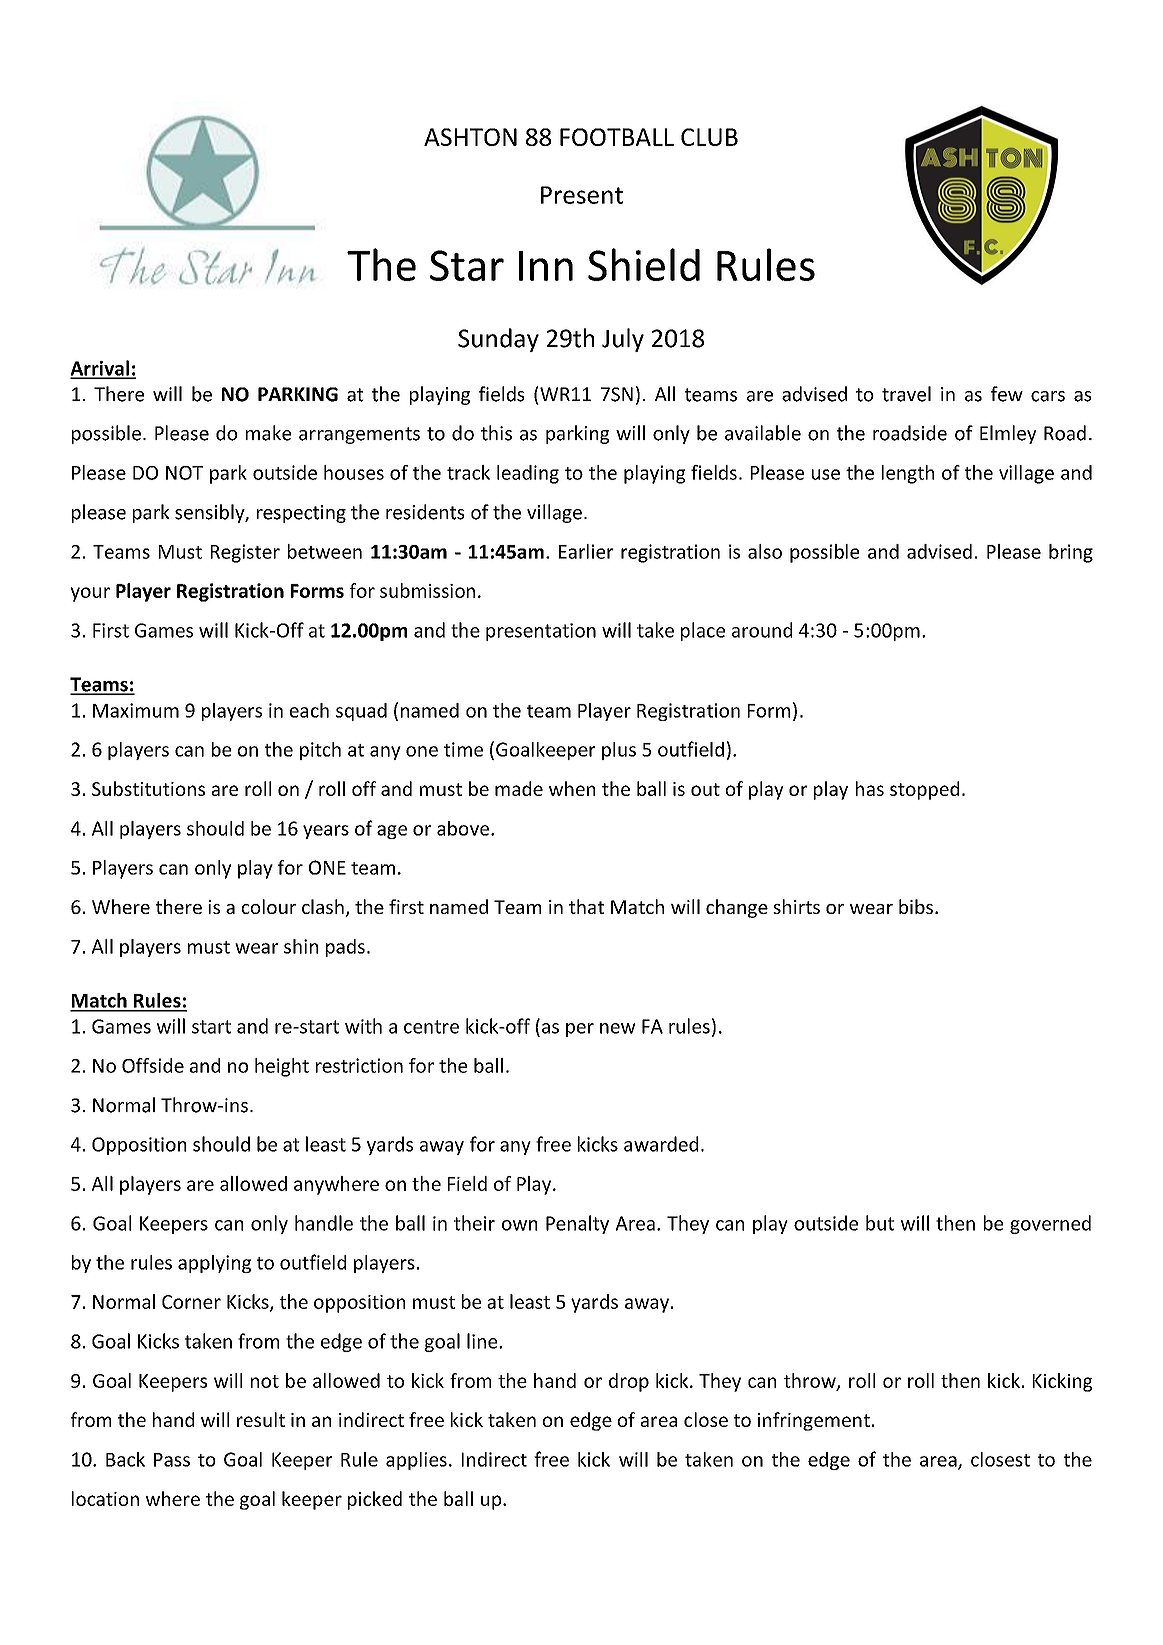 The image size is (1163, 1645). Describe the element at coordinates (661, 1144) in the document. I see `awarded` at that location.
